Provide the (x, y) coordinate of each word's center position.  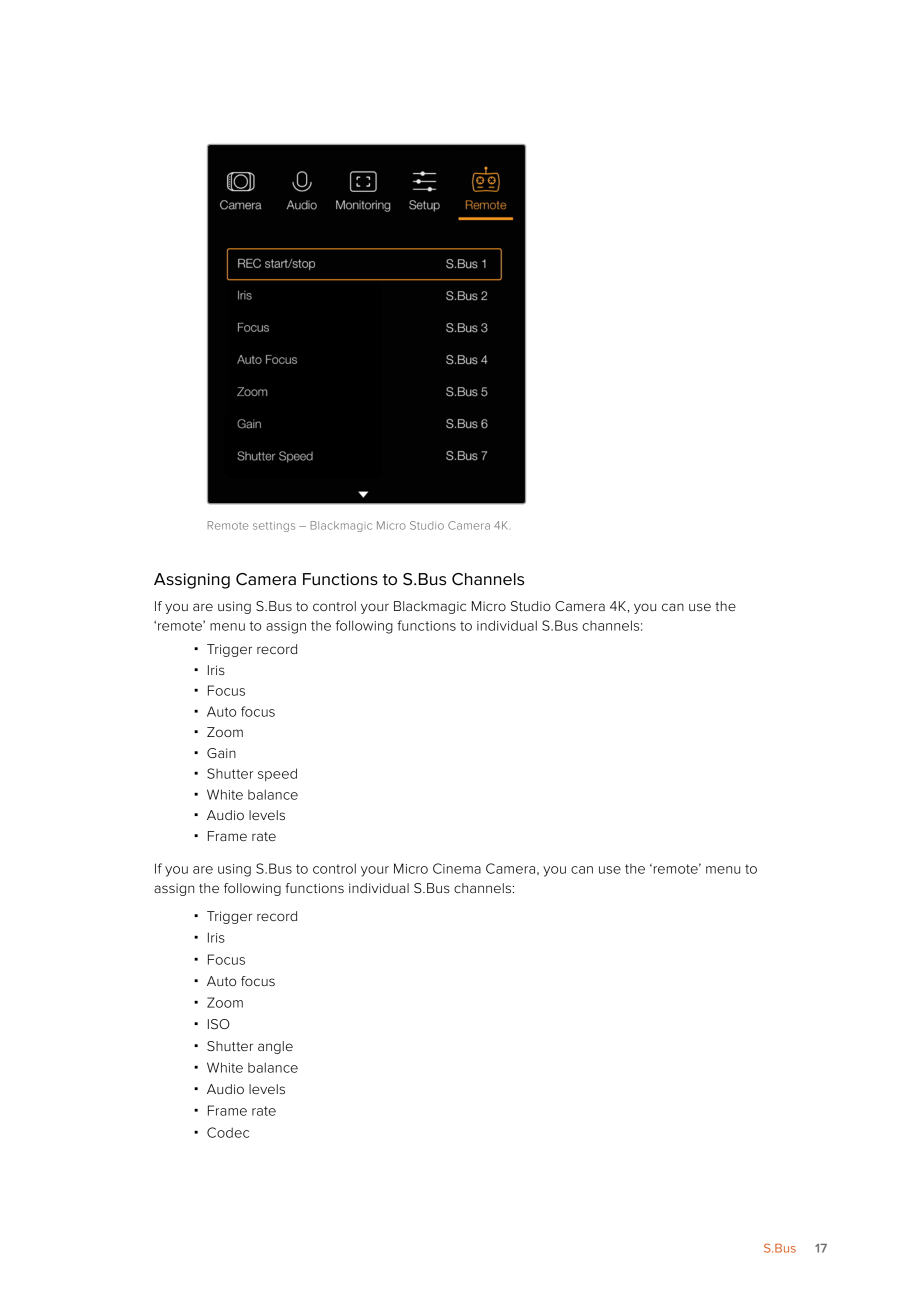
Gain (221, 753)
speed (277, 774)
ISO (219, 1024)
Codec (228, 1132)
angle (275, 1047)
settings (274, 527)
